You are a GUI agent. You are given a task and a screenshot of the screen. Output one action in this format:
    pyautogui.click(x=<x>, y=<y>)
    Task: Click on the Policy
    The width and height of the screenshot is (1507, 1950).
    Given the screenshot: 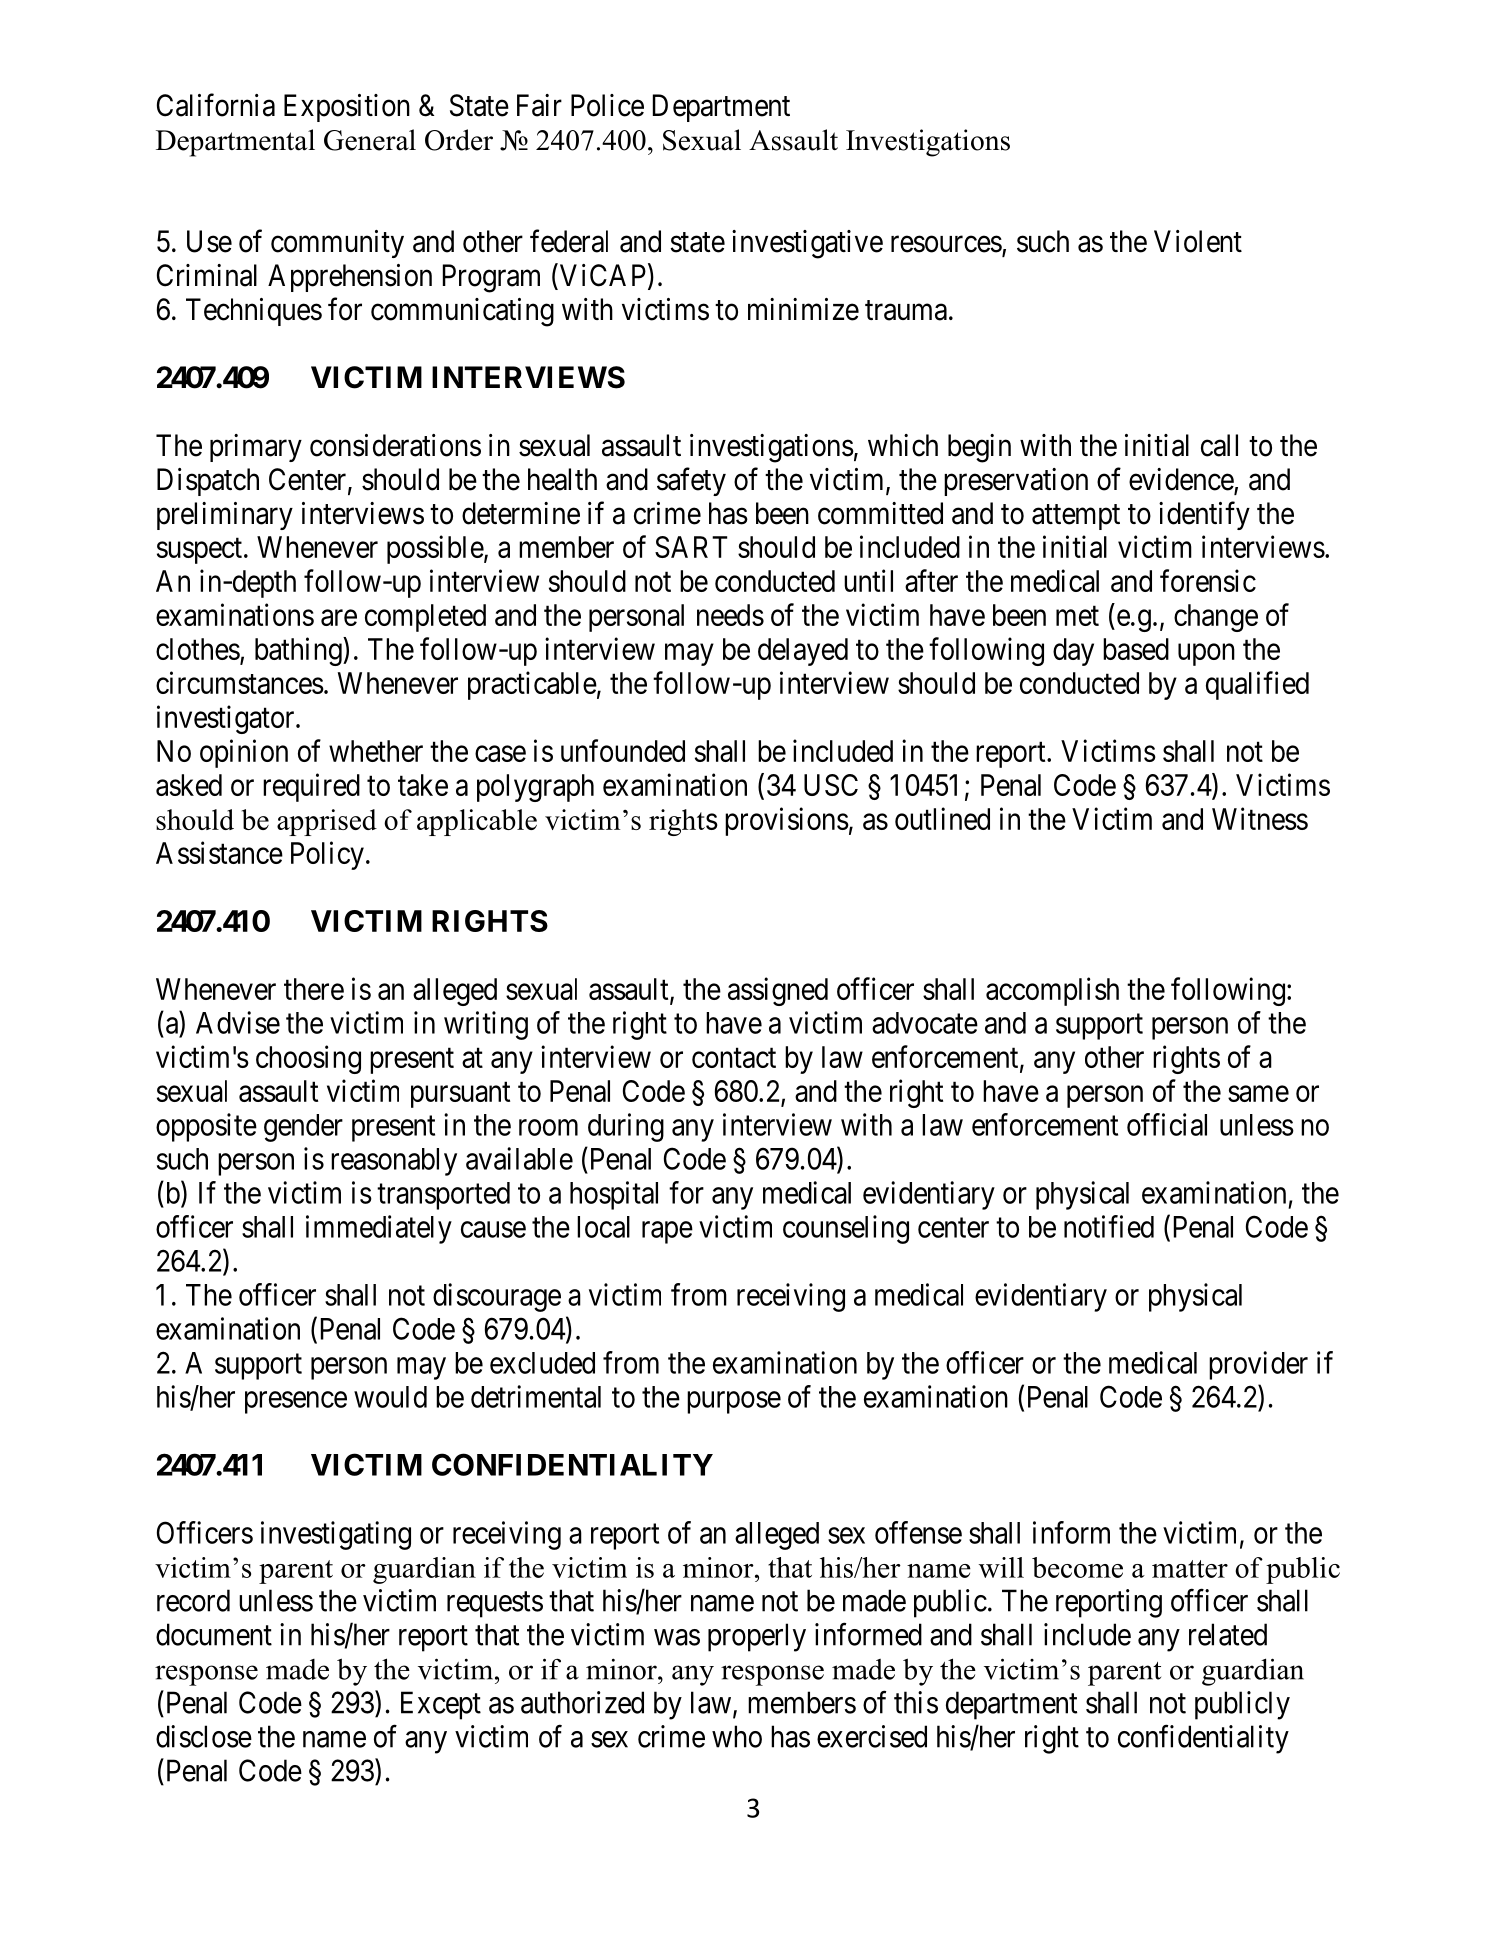 What is the action you would take?
    pyautogui.click(x=327, y=855)
